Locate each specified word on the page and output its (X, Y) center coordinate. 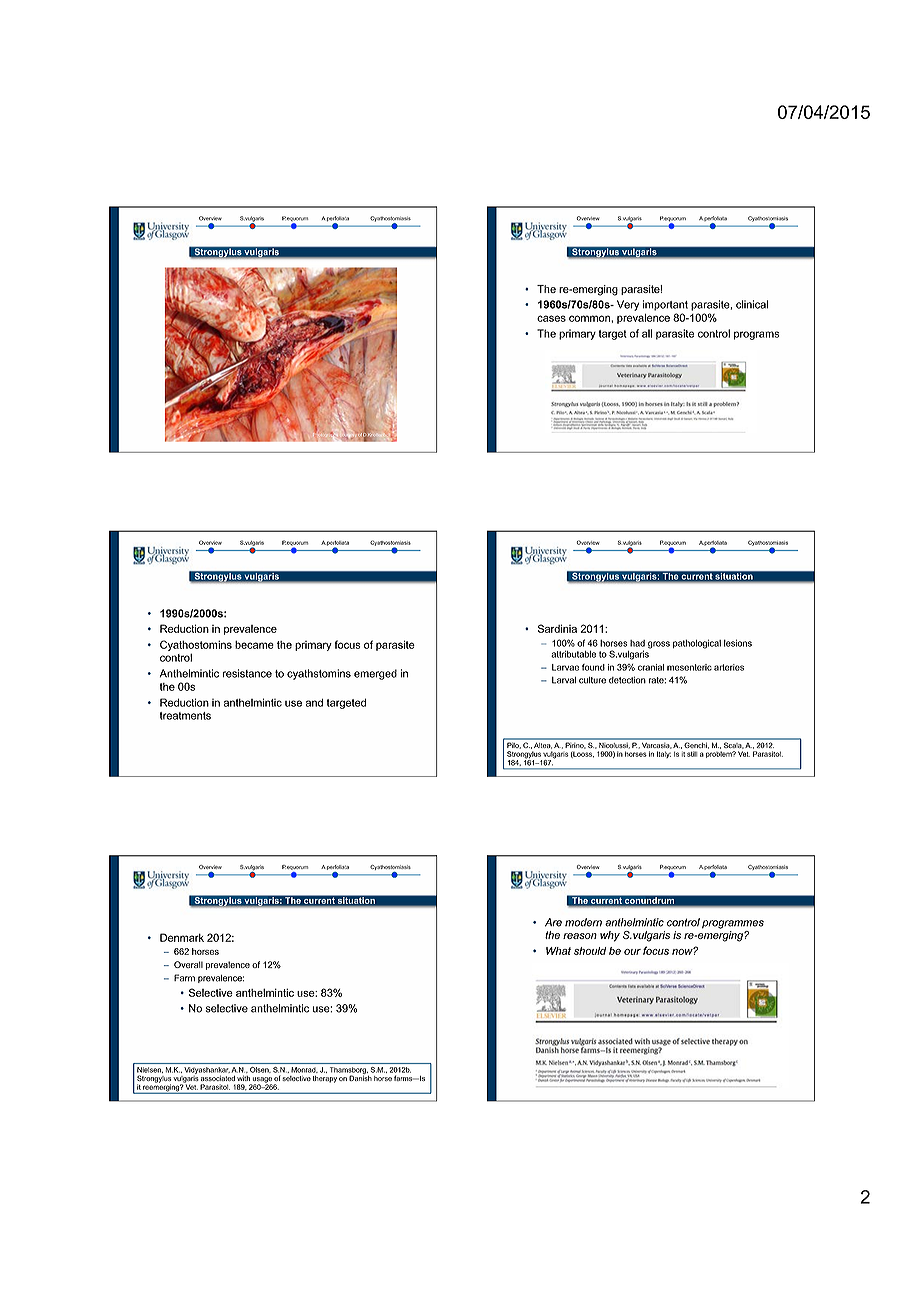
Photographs (325, 435)
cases (551, 318)
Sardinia (557, 628)
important (665, 305)
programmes (733, 924)
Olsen (260, 1070)
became (254, 644)
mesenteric (689, 667)
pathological (697, 644)
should (590, 951)
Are (553, 922)
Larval (564, 680)
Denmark (182, 937)
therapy (325, 1079)
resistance (247, 673)
